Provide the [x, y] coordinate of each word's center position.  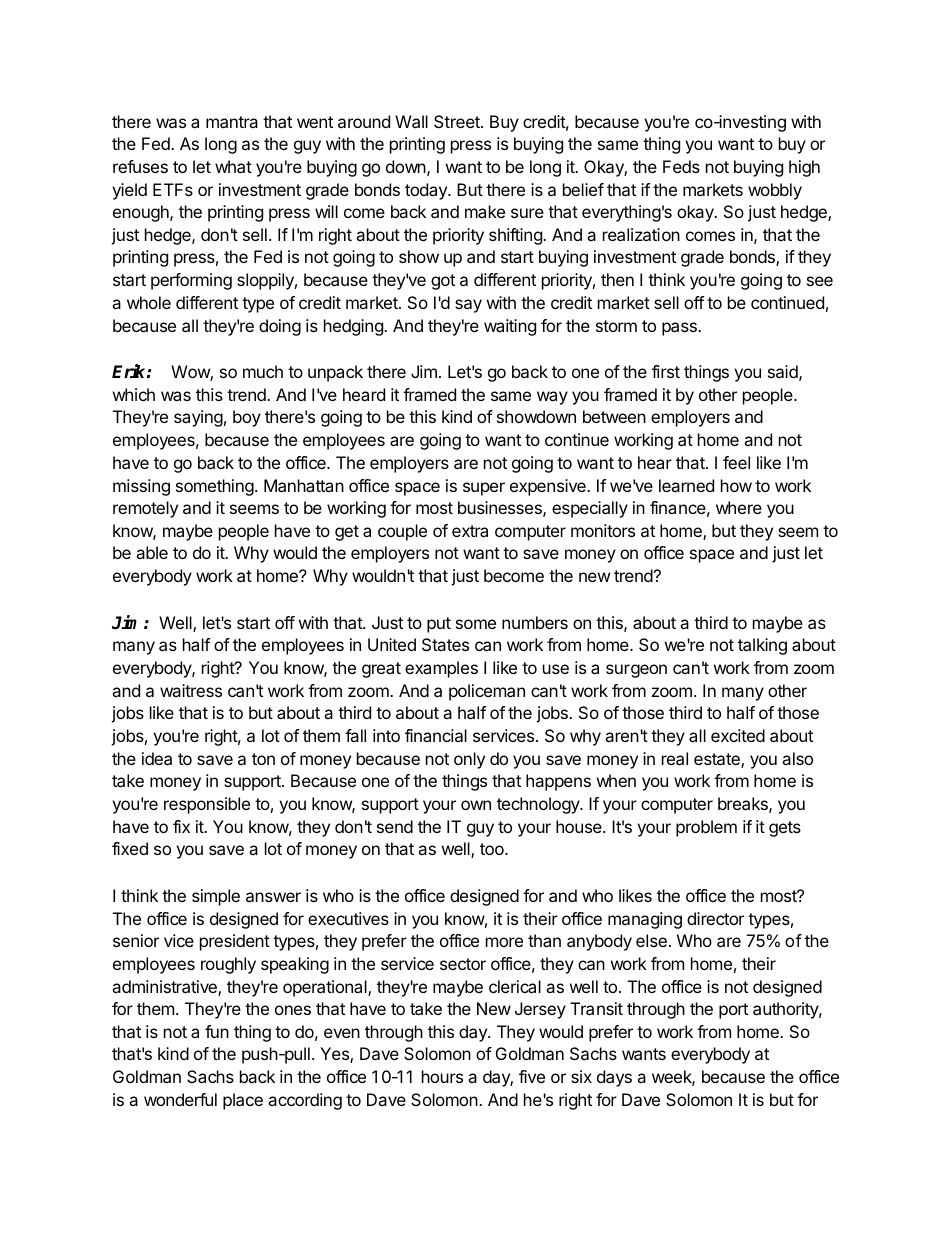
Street [458, 121]
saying [198, 418]
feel [736, 462]
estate [718, 760]
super [484, 489]
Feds [681, 166]
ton [263, 759]
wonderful [180, 1099]
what [233, 166]
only [469, 760]
